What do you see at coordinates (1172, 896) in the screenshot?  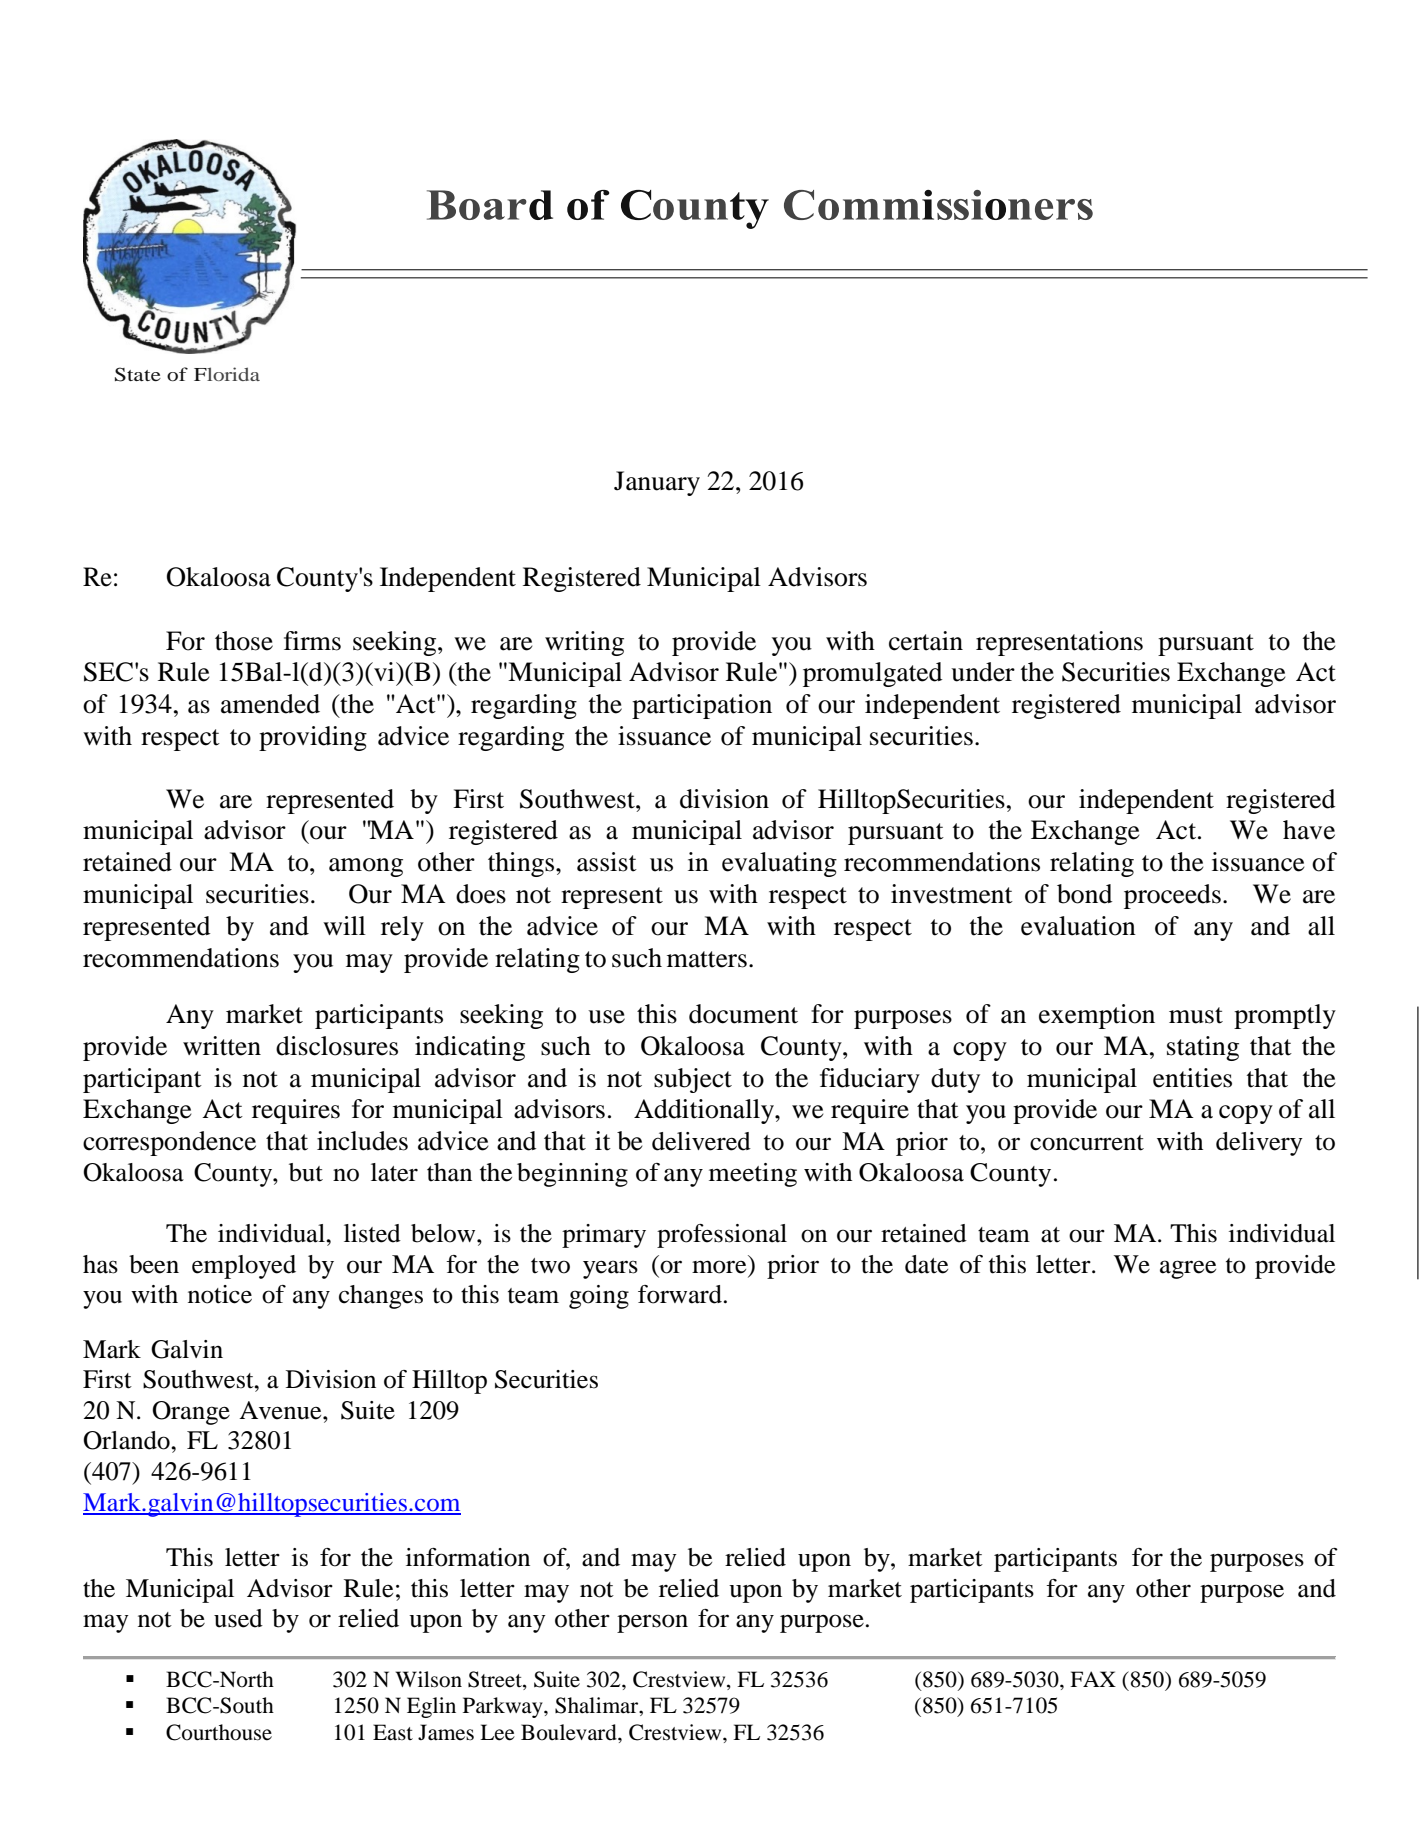 I see `proceeds` at bounding box center [1172, 896].
